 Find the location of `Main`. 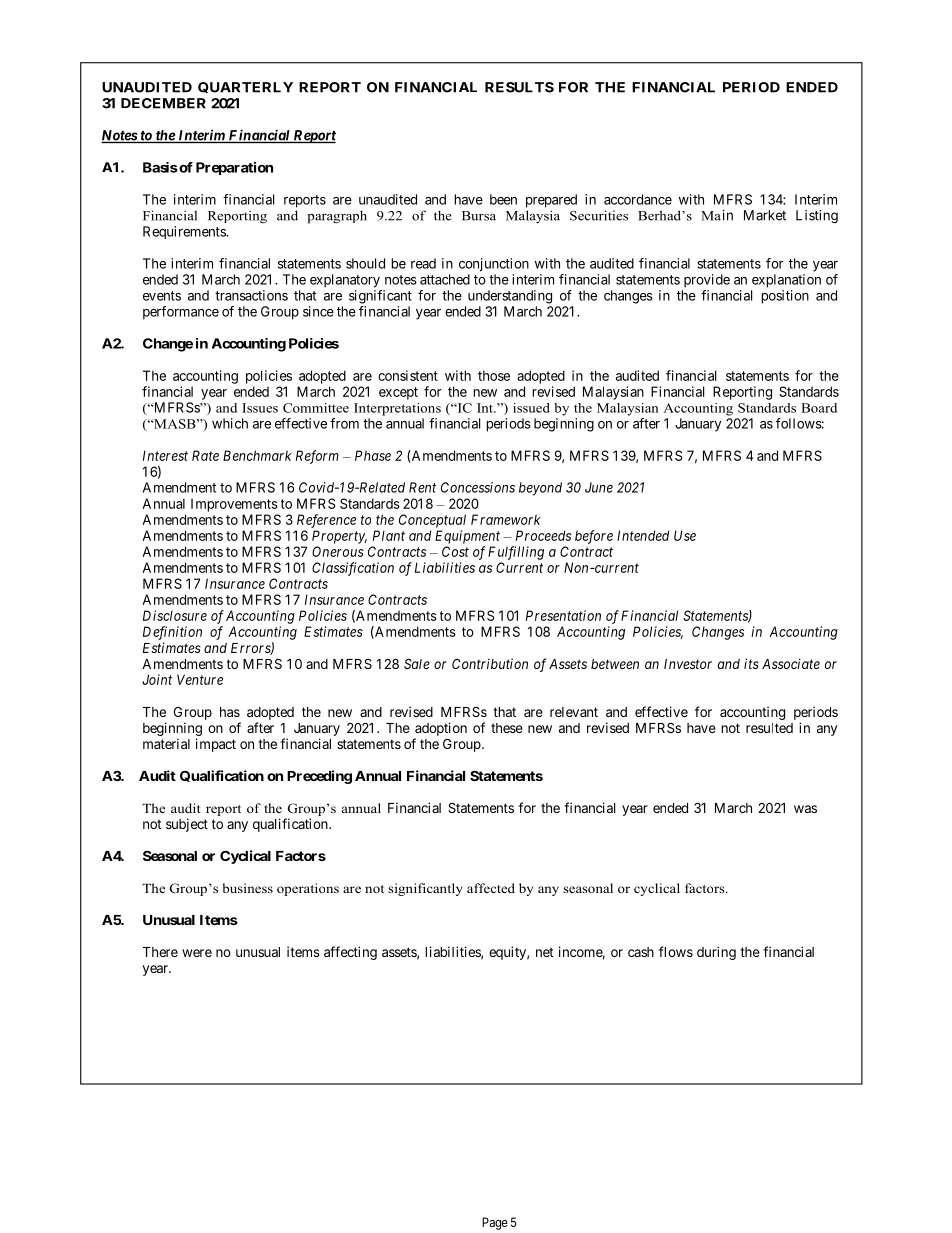

Main is located at coordinates (717, 215).
